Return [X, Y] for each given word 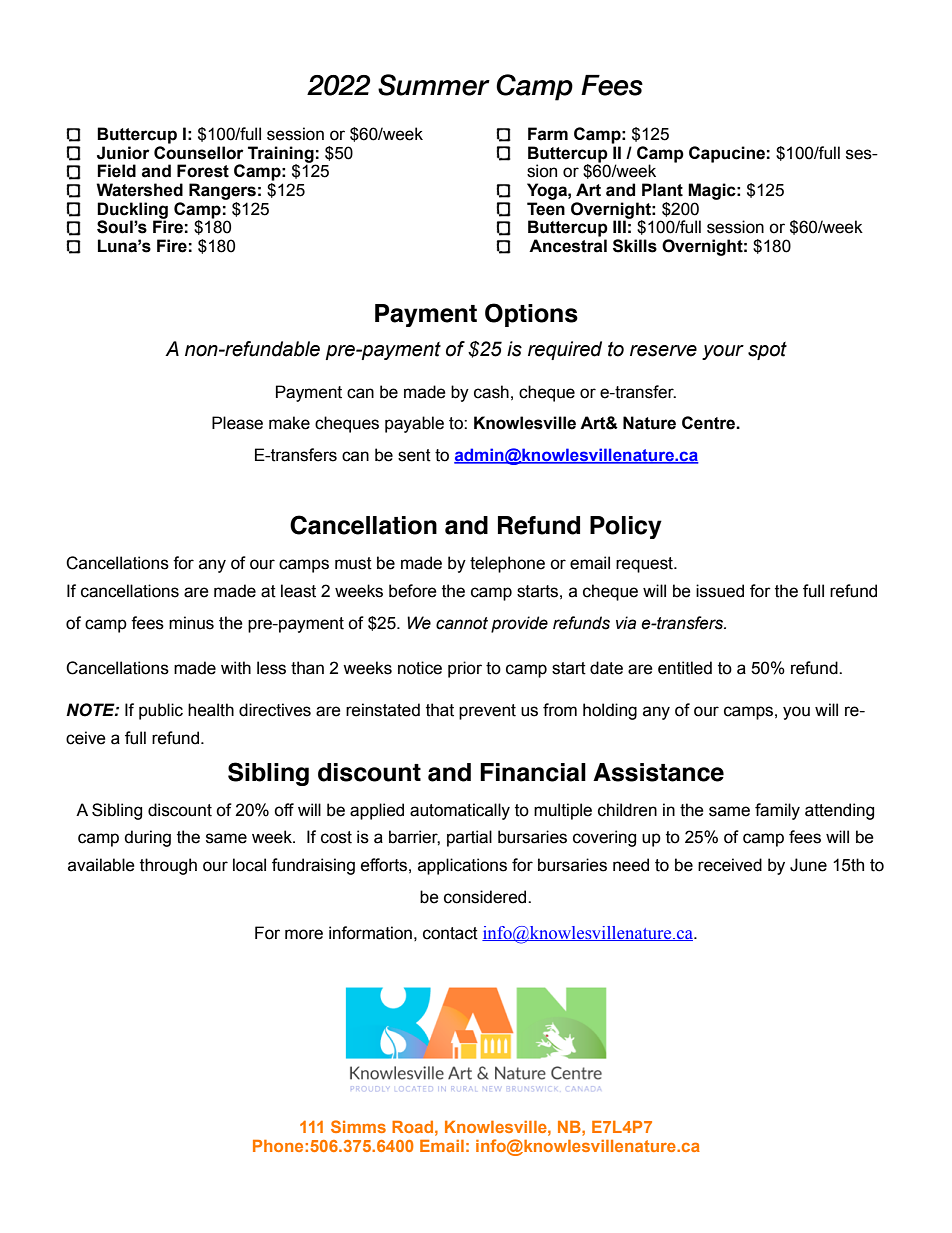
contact [450, 933]
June [808, 865]
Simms [358, 1126]
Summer [434, 85]
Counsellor [199, 153]
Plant [662, 190]
